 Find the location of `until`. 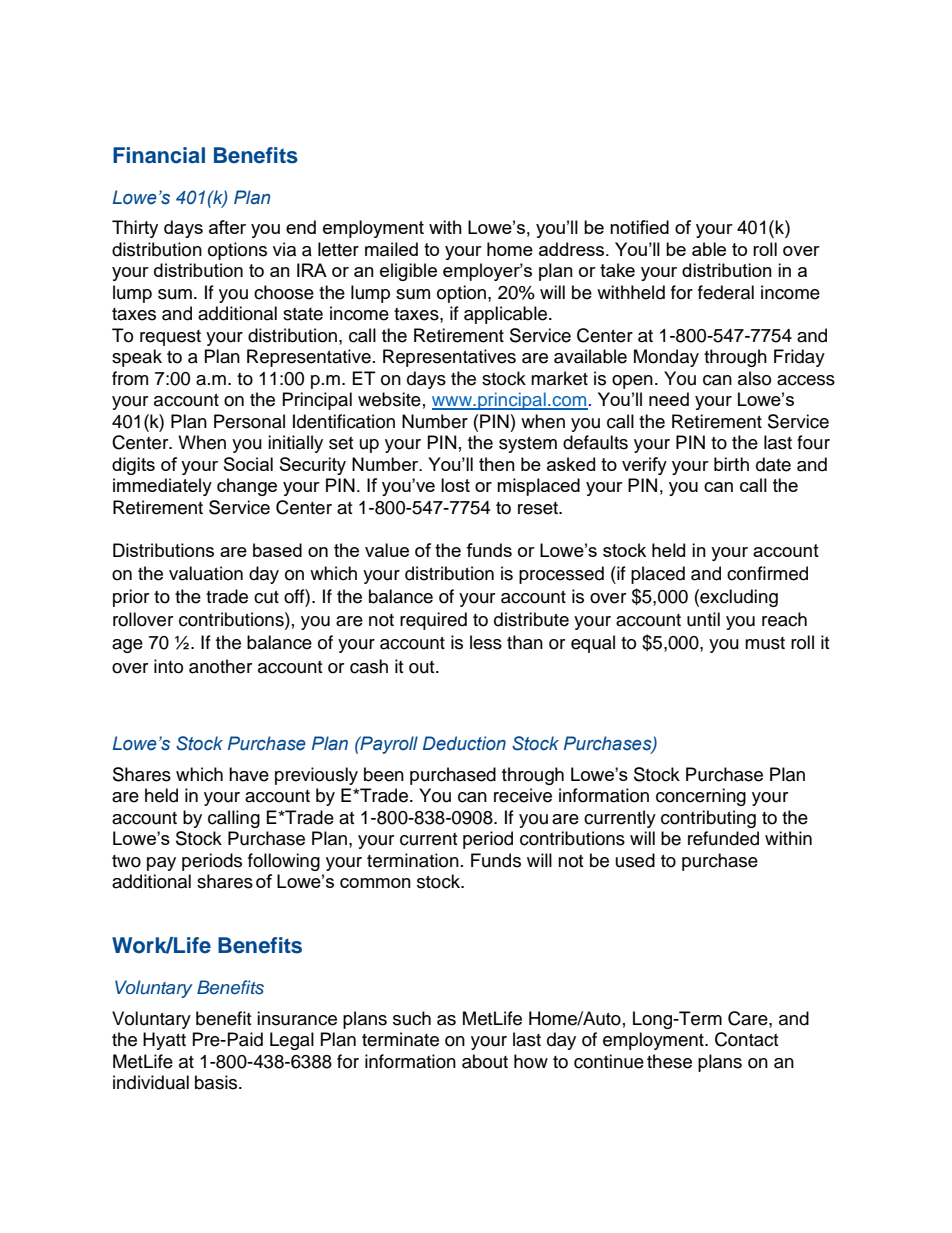

until is located at coordinates (703, 619).
